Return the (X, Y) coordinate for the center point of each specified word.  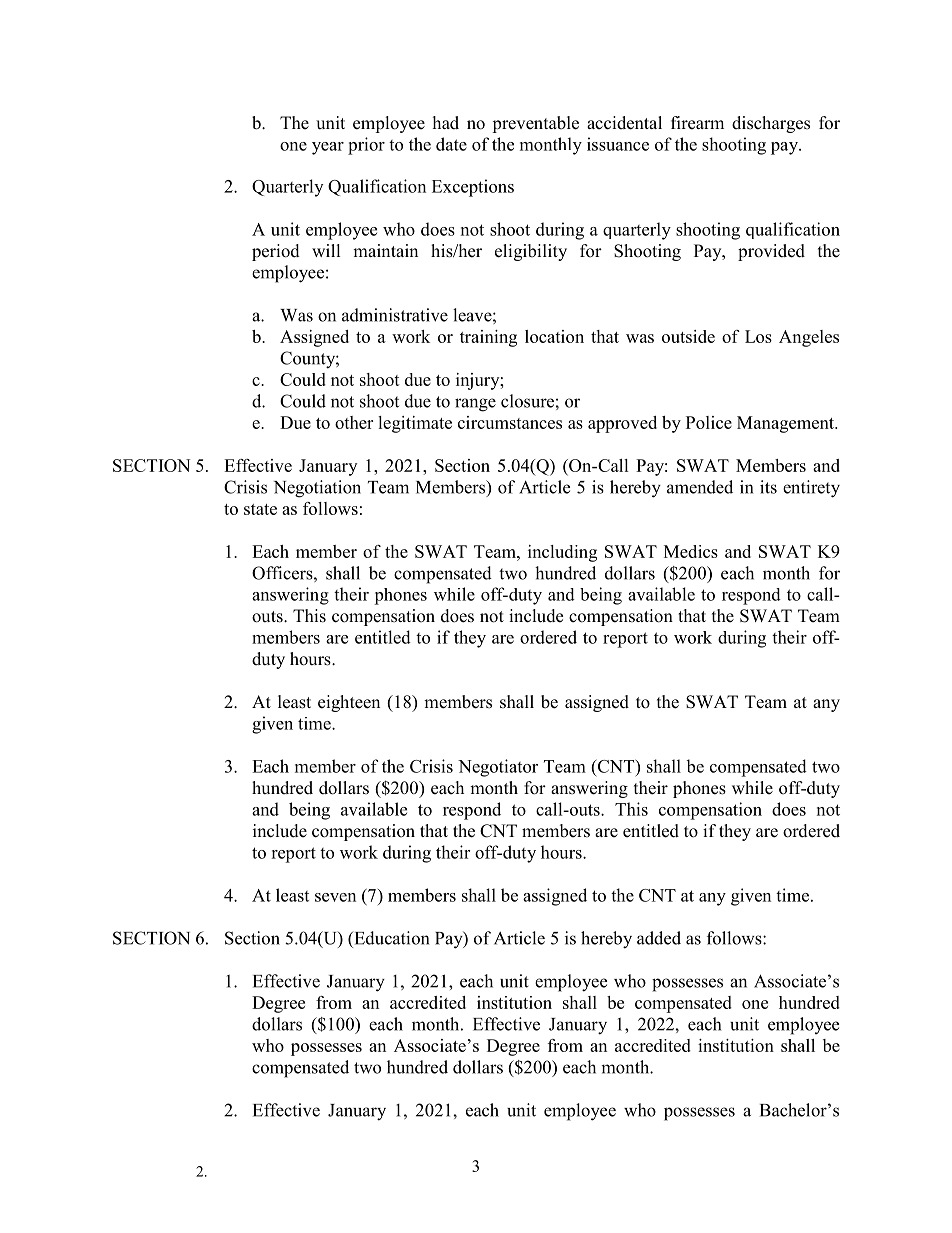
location (554, 336)
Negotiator (498, 768)
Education (390, 938)
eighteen (349, 703)
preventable (535, 124)
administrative (395, 315)
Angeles (809, 338)
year (328, 148)
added (659, 938)
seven (335, 897)
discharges (771, 124)
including (562, 553)
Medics (691, 551)
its (768, 487)
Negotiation (317, 489)
